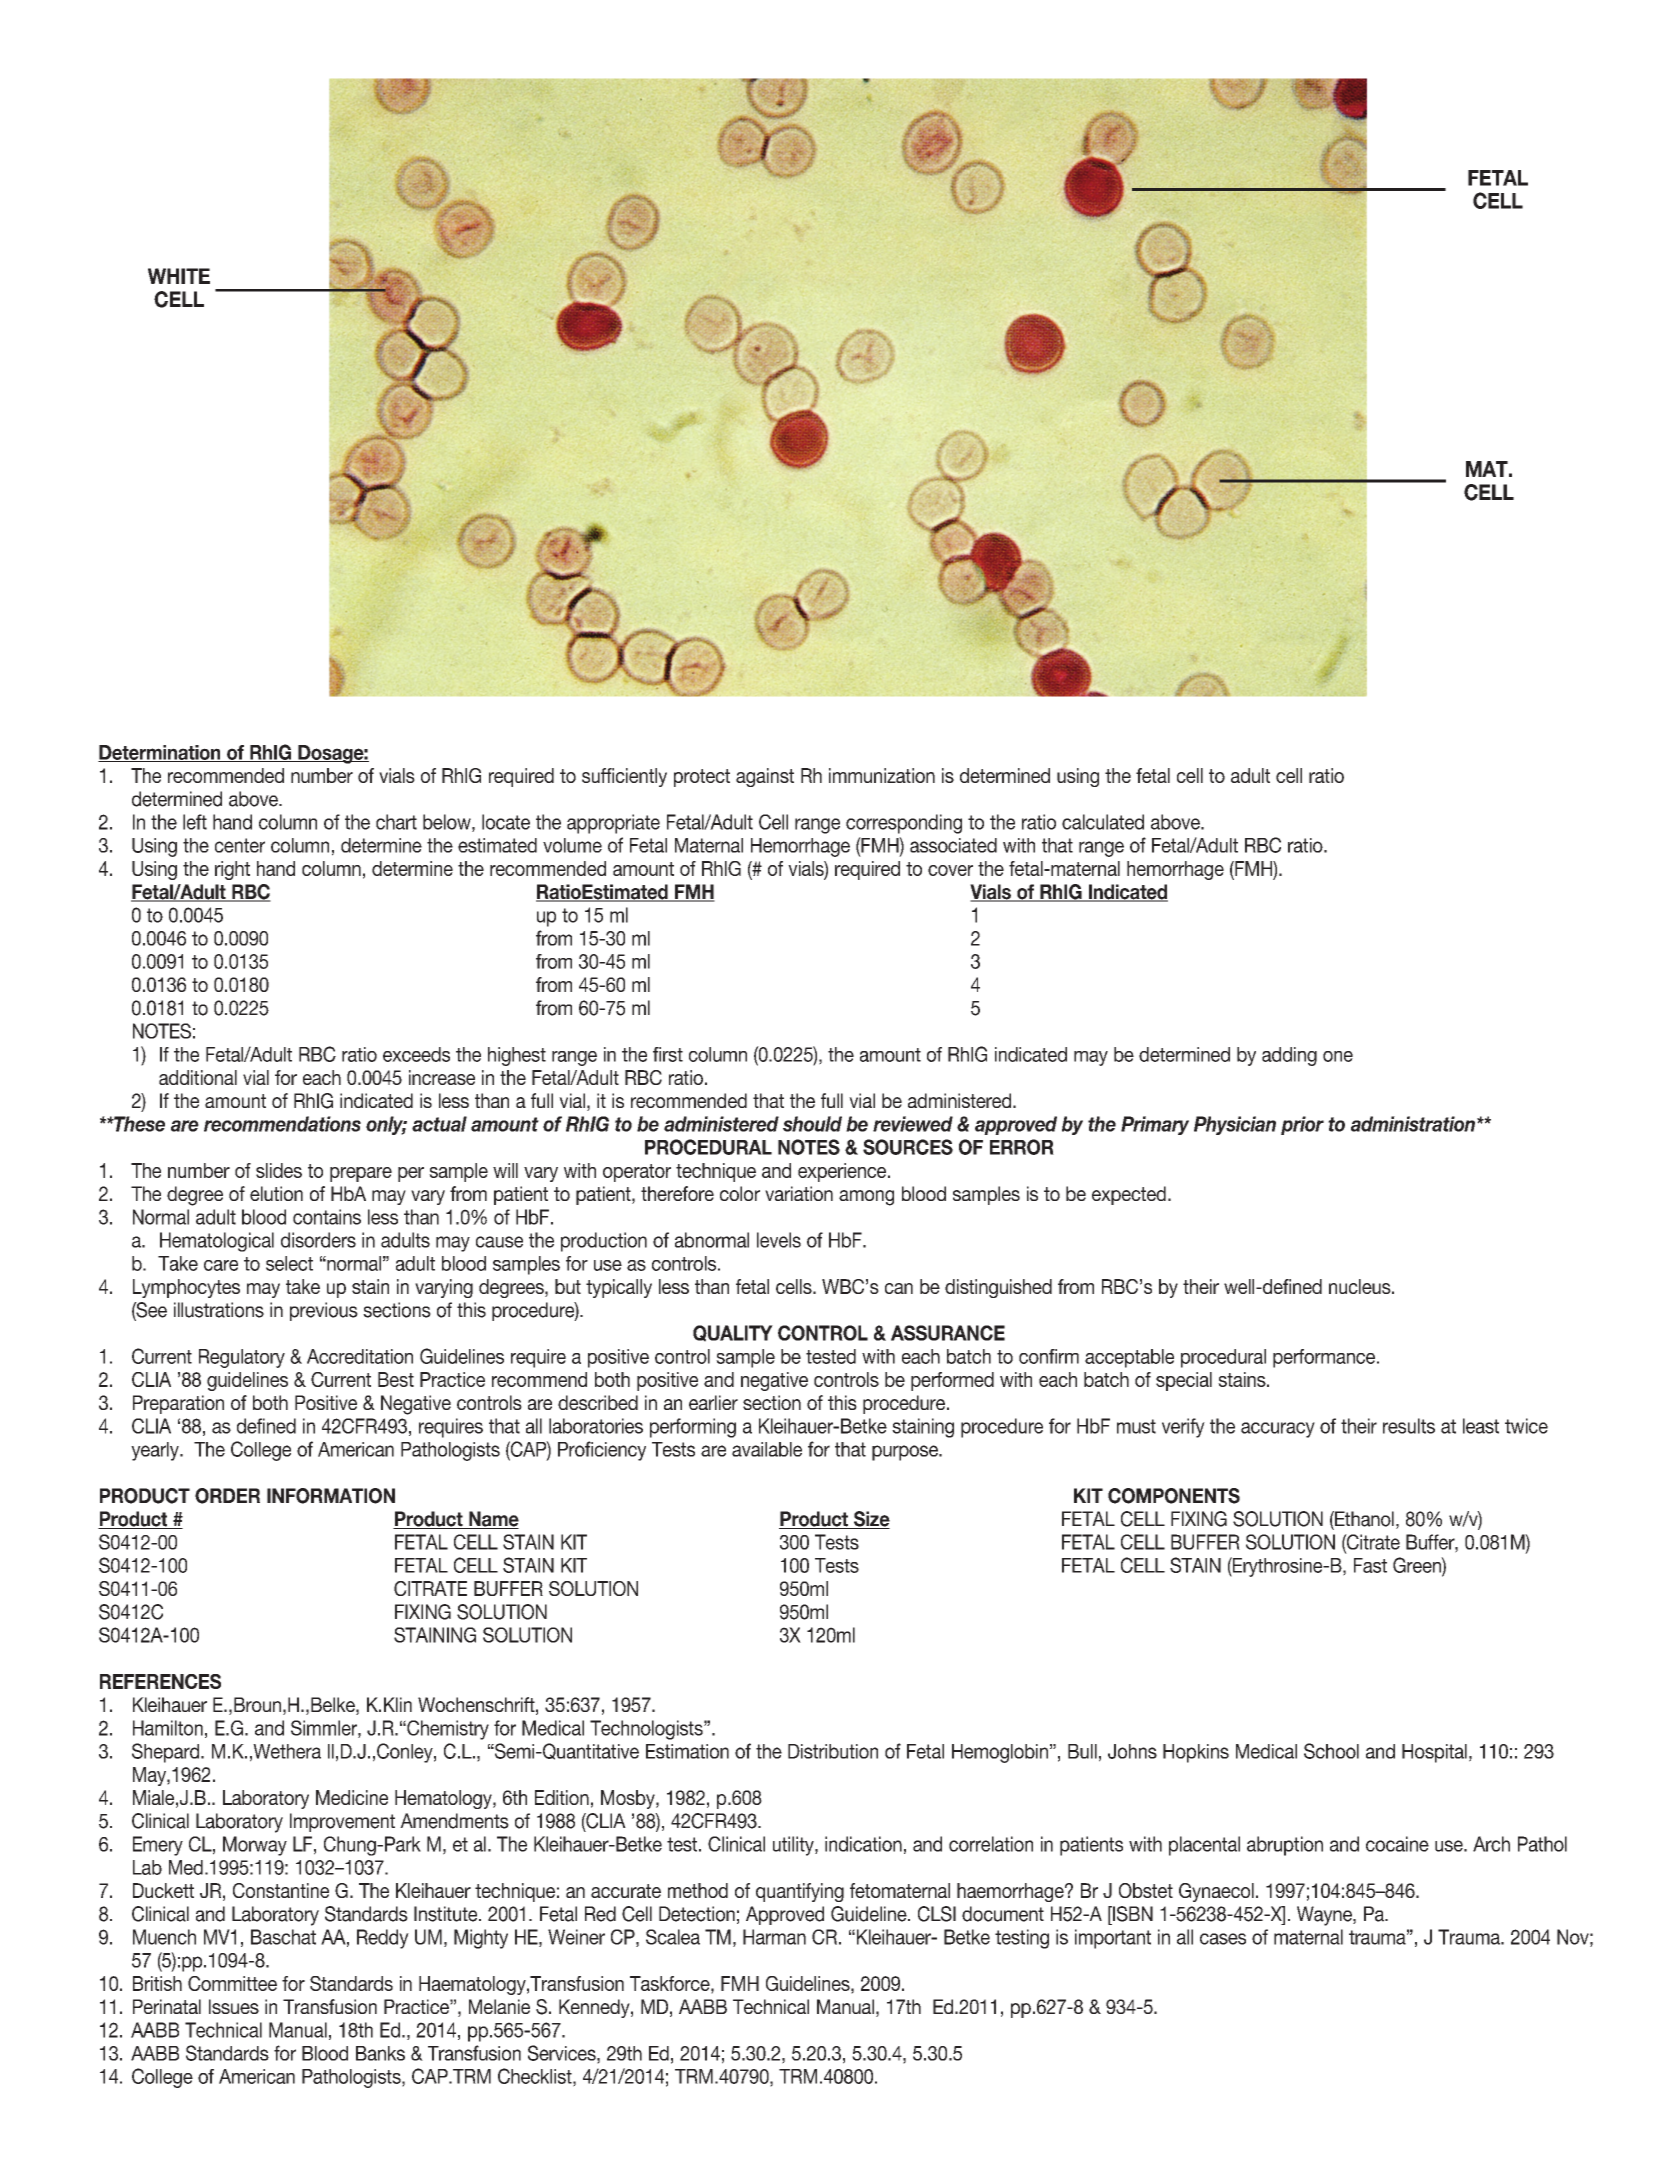 This image has height=2165, width=1673. Describe the element at coordinates (1103, 822) in the image. I see `calculated` at that location.
